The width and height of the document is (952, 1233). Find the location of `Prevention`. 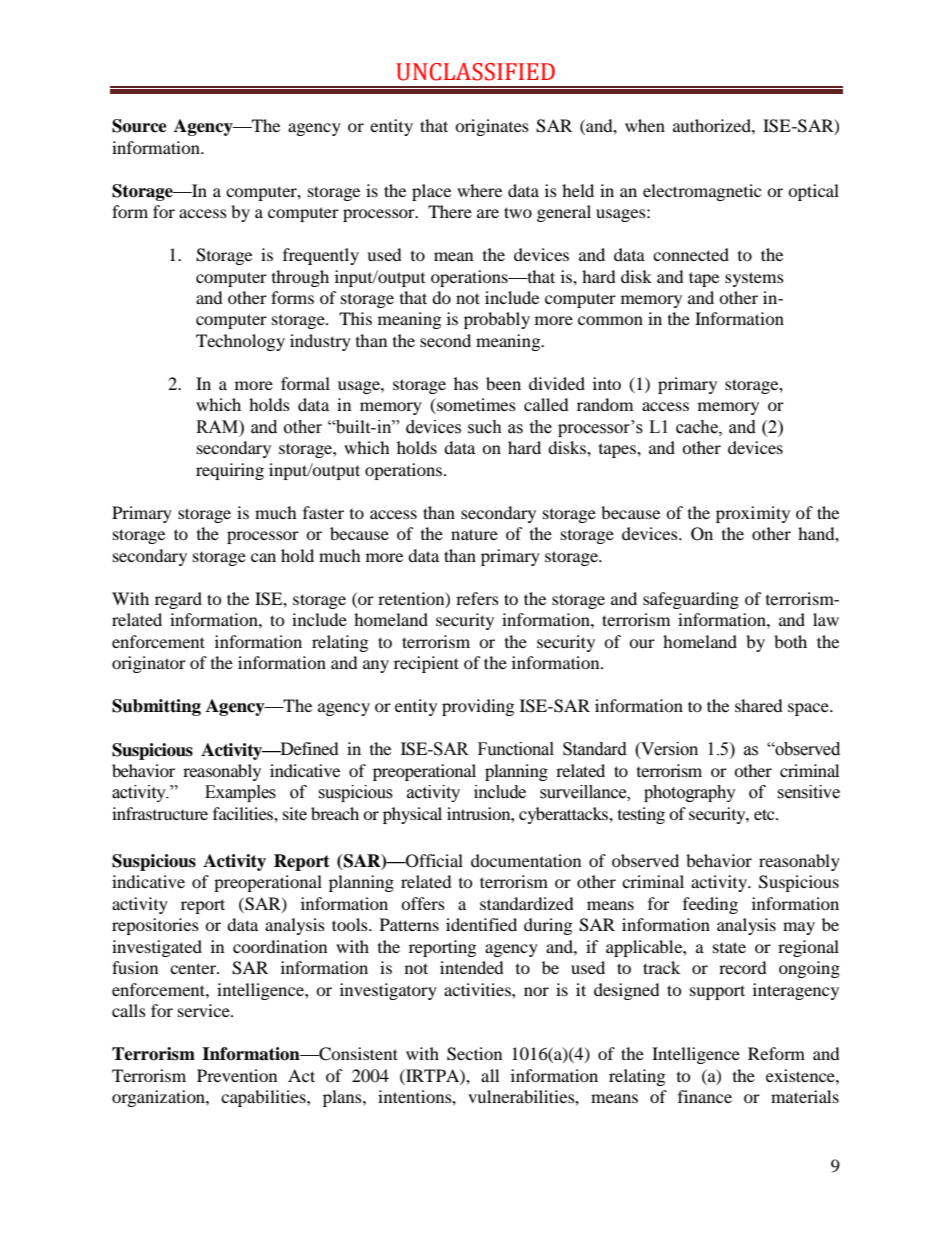

Prevention is located at coordinates (237, 1075).
